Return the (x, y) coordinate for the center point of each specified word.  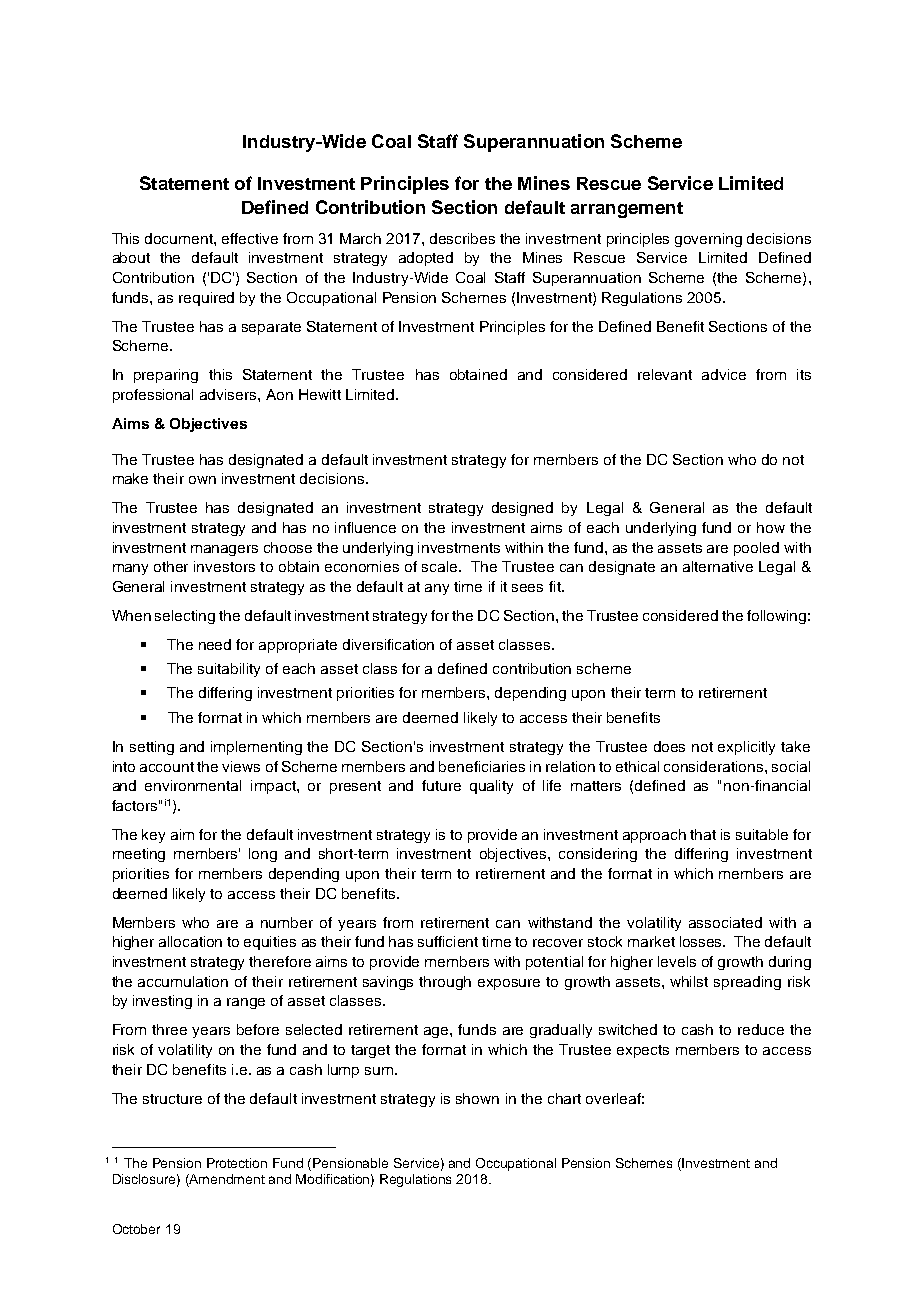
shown (477, 1098)
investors (224, 566)
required (206, 299)
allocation (190, 941)
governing (708, 240)
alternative (718, 566)
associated (725, 922)
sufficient (448, 941)
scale (441, 566)
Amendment (226, 1180)
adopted (426, 259)
